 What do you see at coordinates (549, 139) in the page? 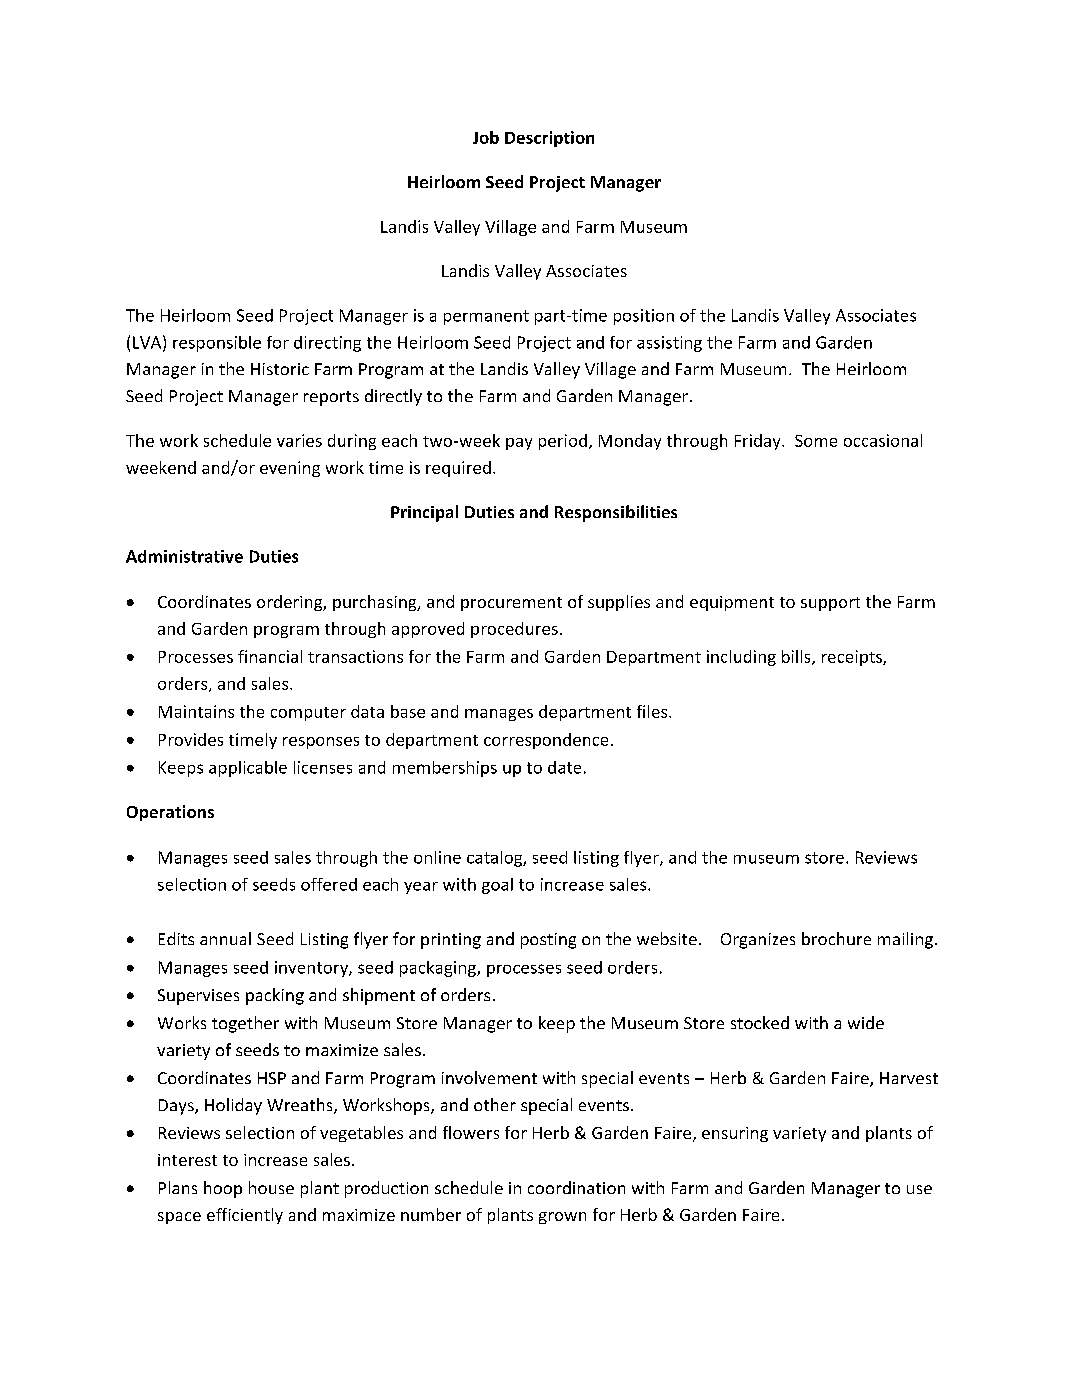
I see `Description` at bounding box center [549, 139].
